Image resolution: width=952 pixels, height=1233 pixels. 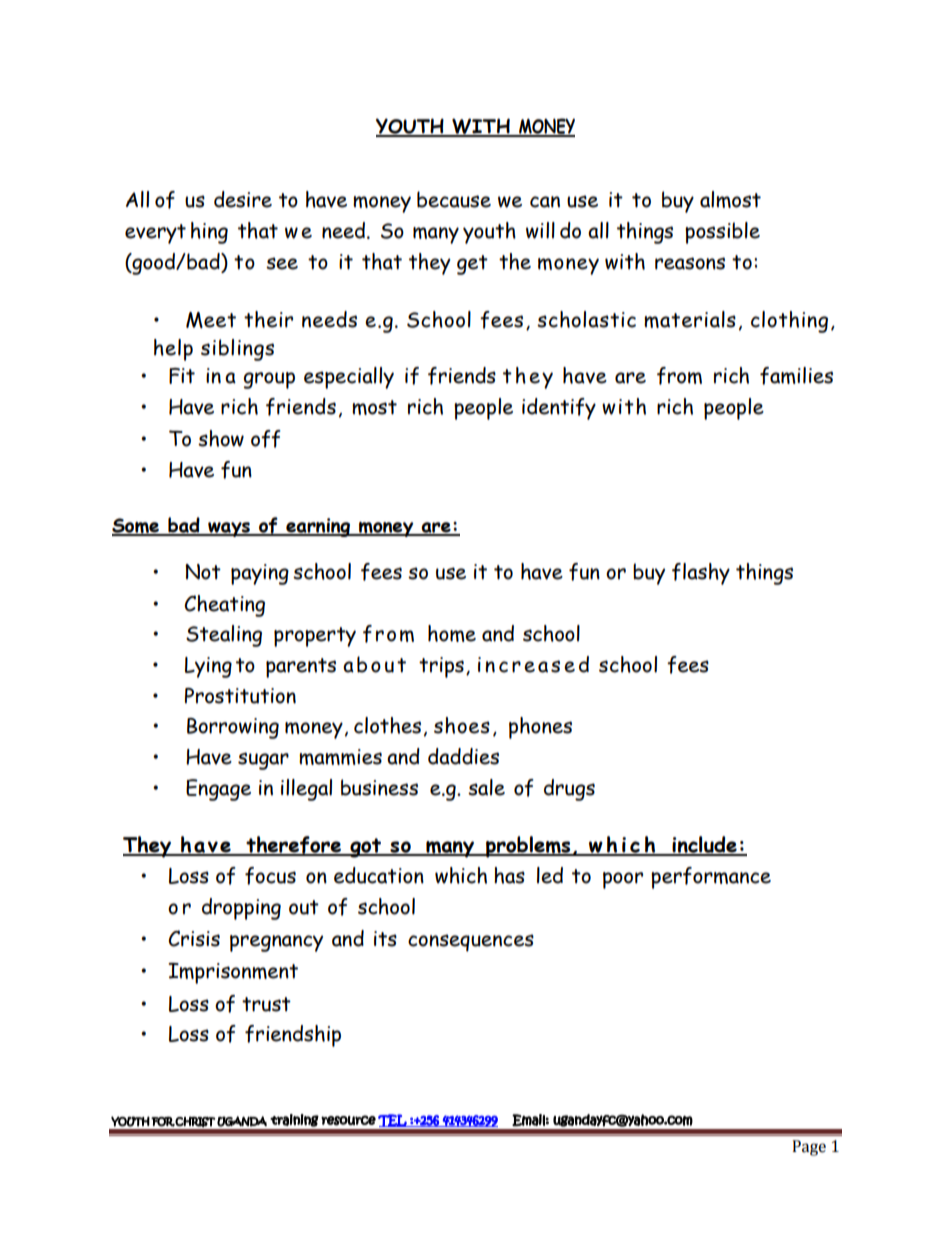 I want to click on Lying, so click(x=208, y=667).
